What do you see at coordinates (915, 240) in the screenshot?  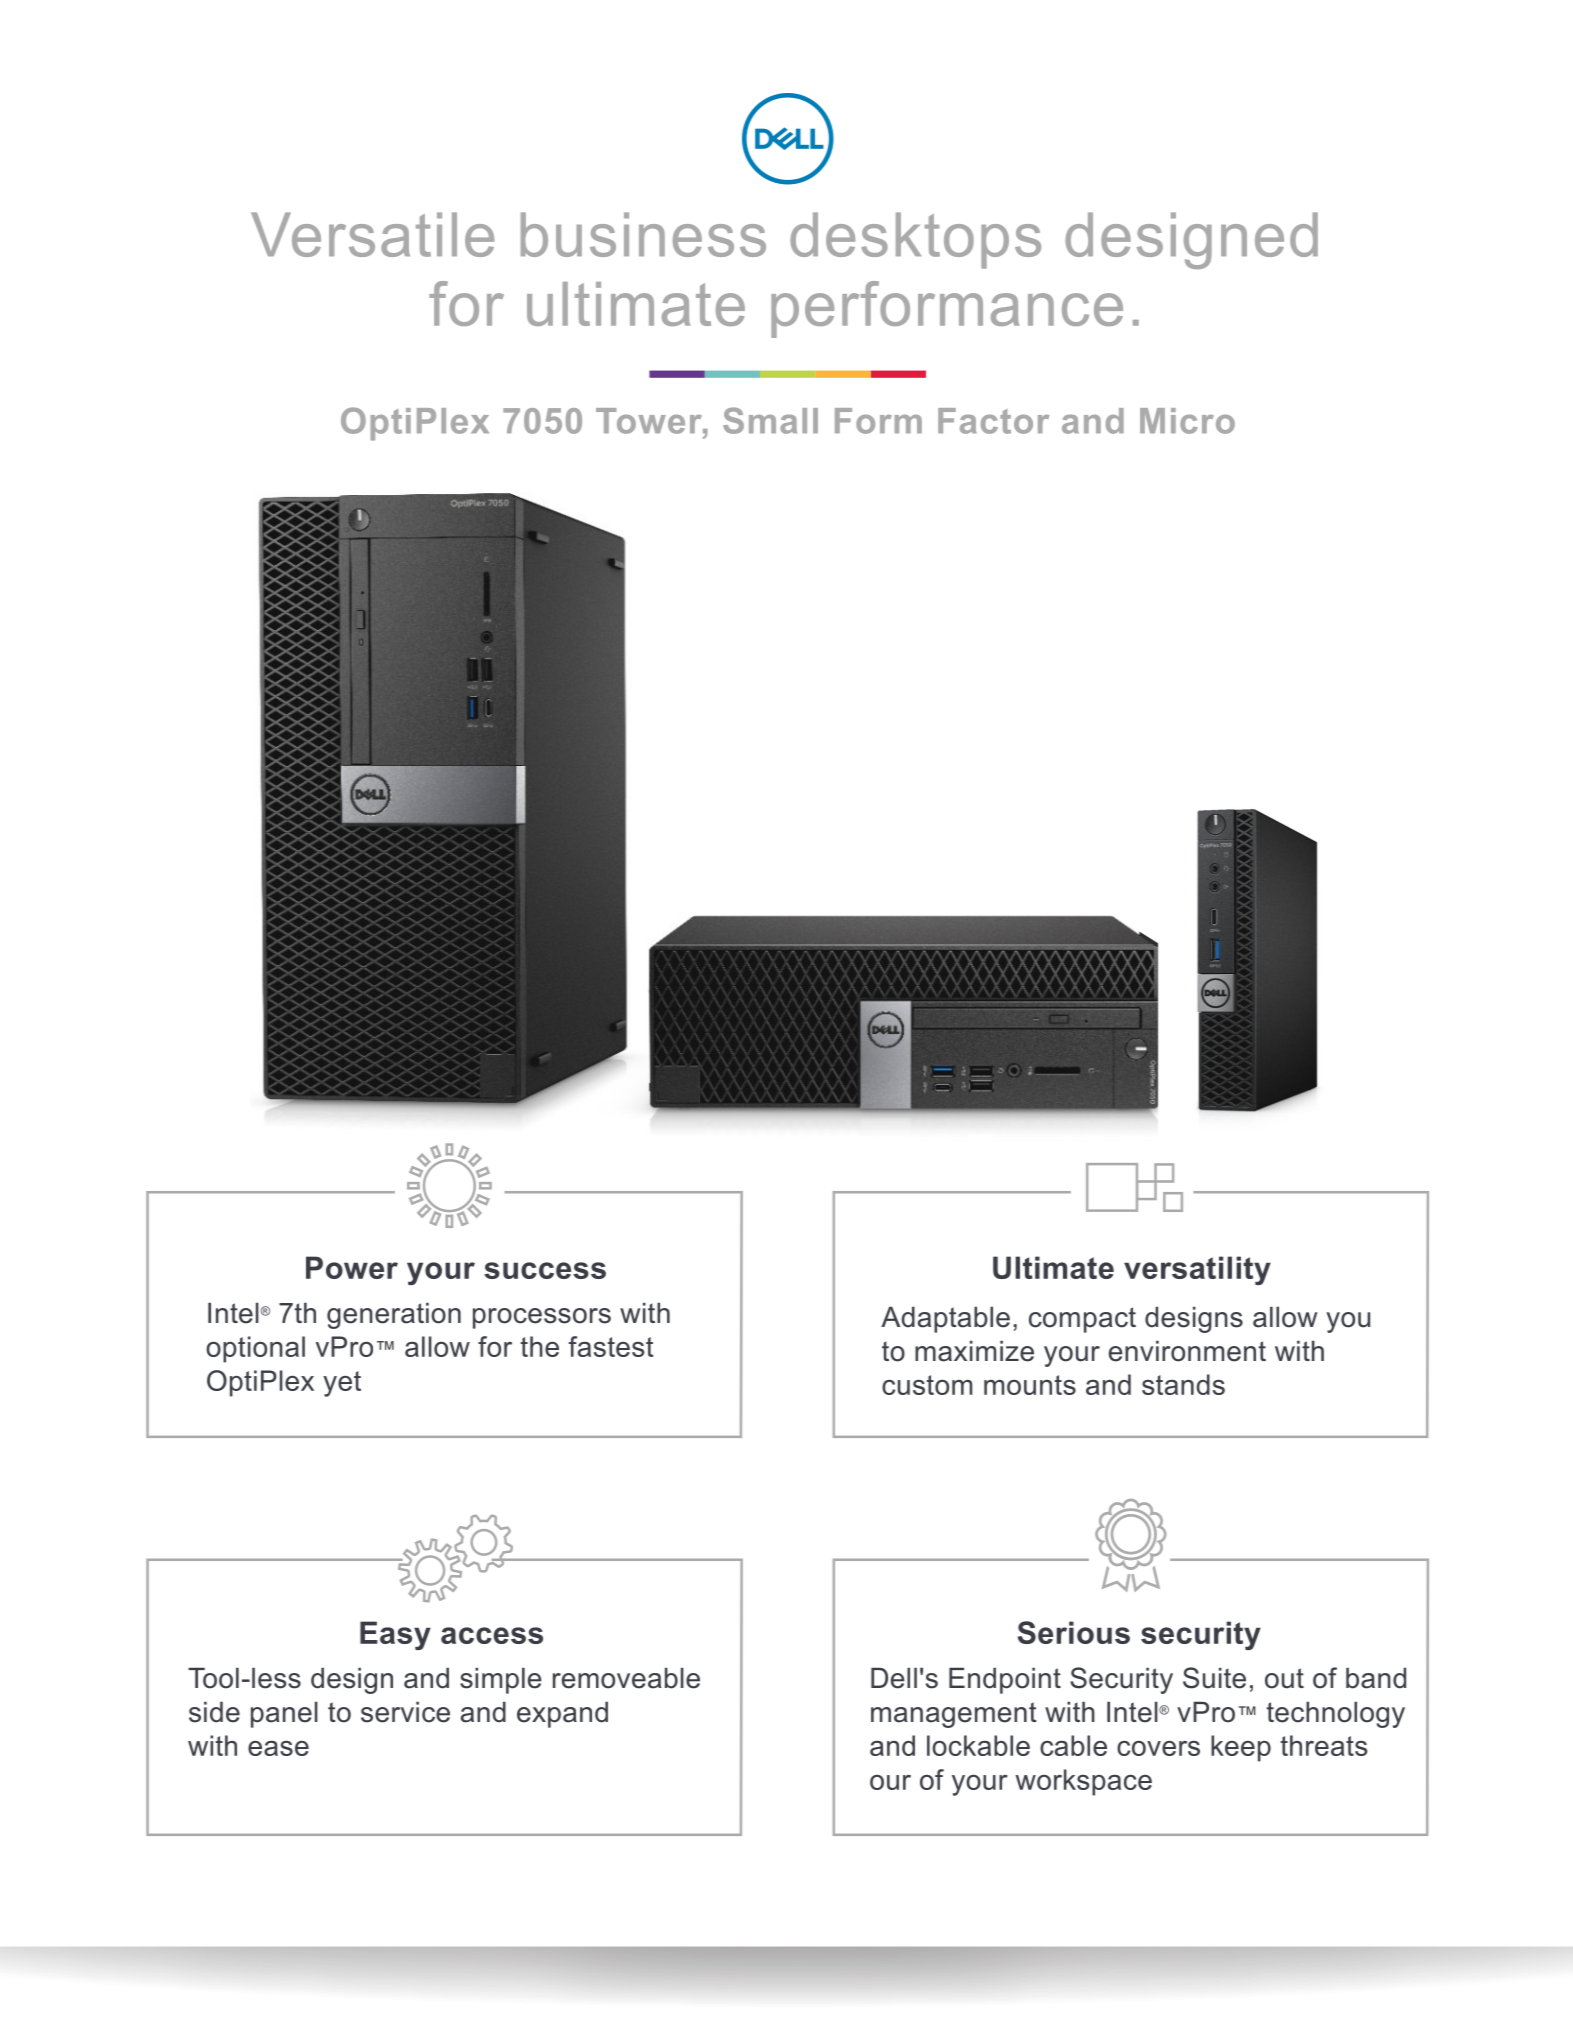 I see `desktops` at bounding box center [915, 240].
